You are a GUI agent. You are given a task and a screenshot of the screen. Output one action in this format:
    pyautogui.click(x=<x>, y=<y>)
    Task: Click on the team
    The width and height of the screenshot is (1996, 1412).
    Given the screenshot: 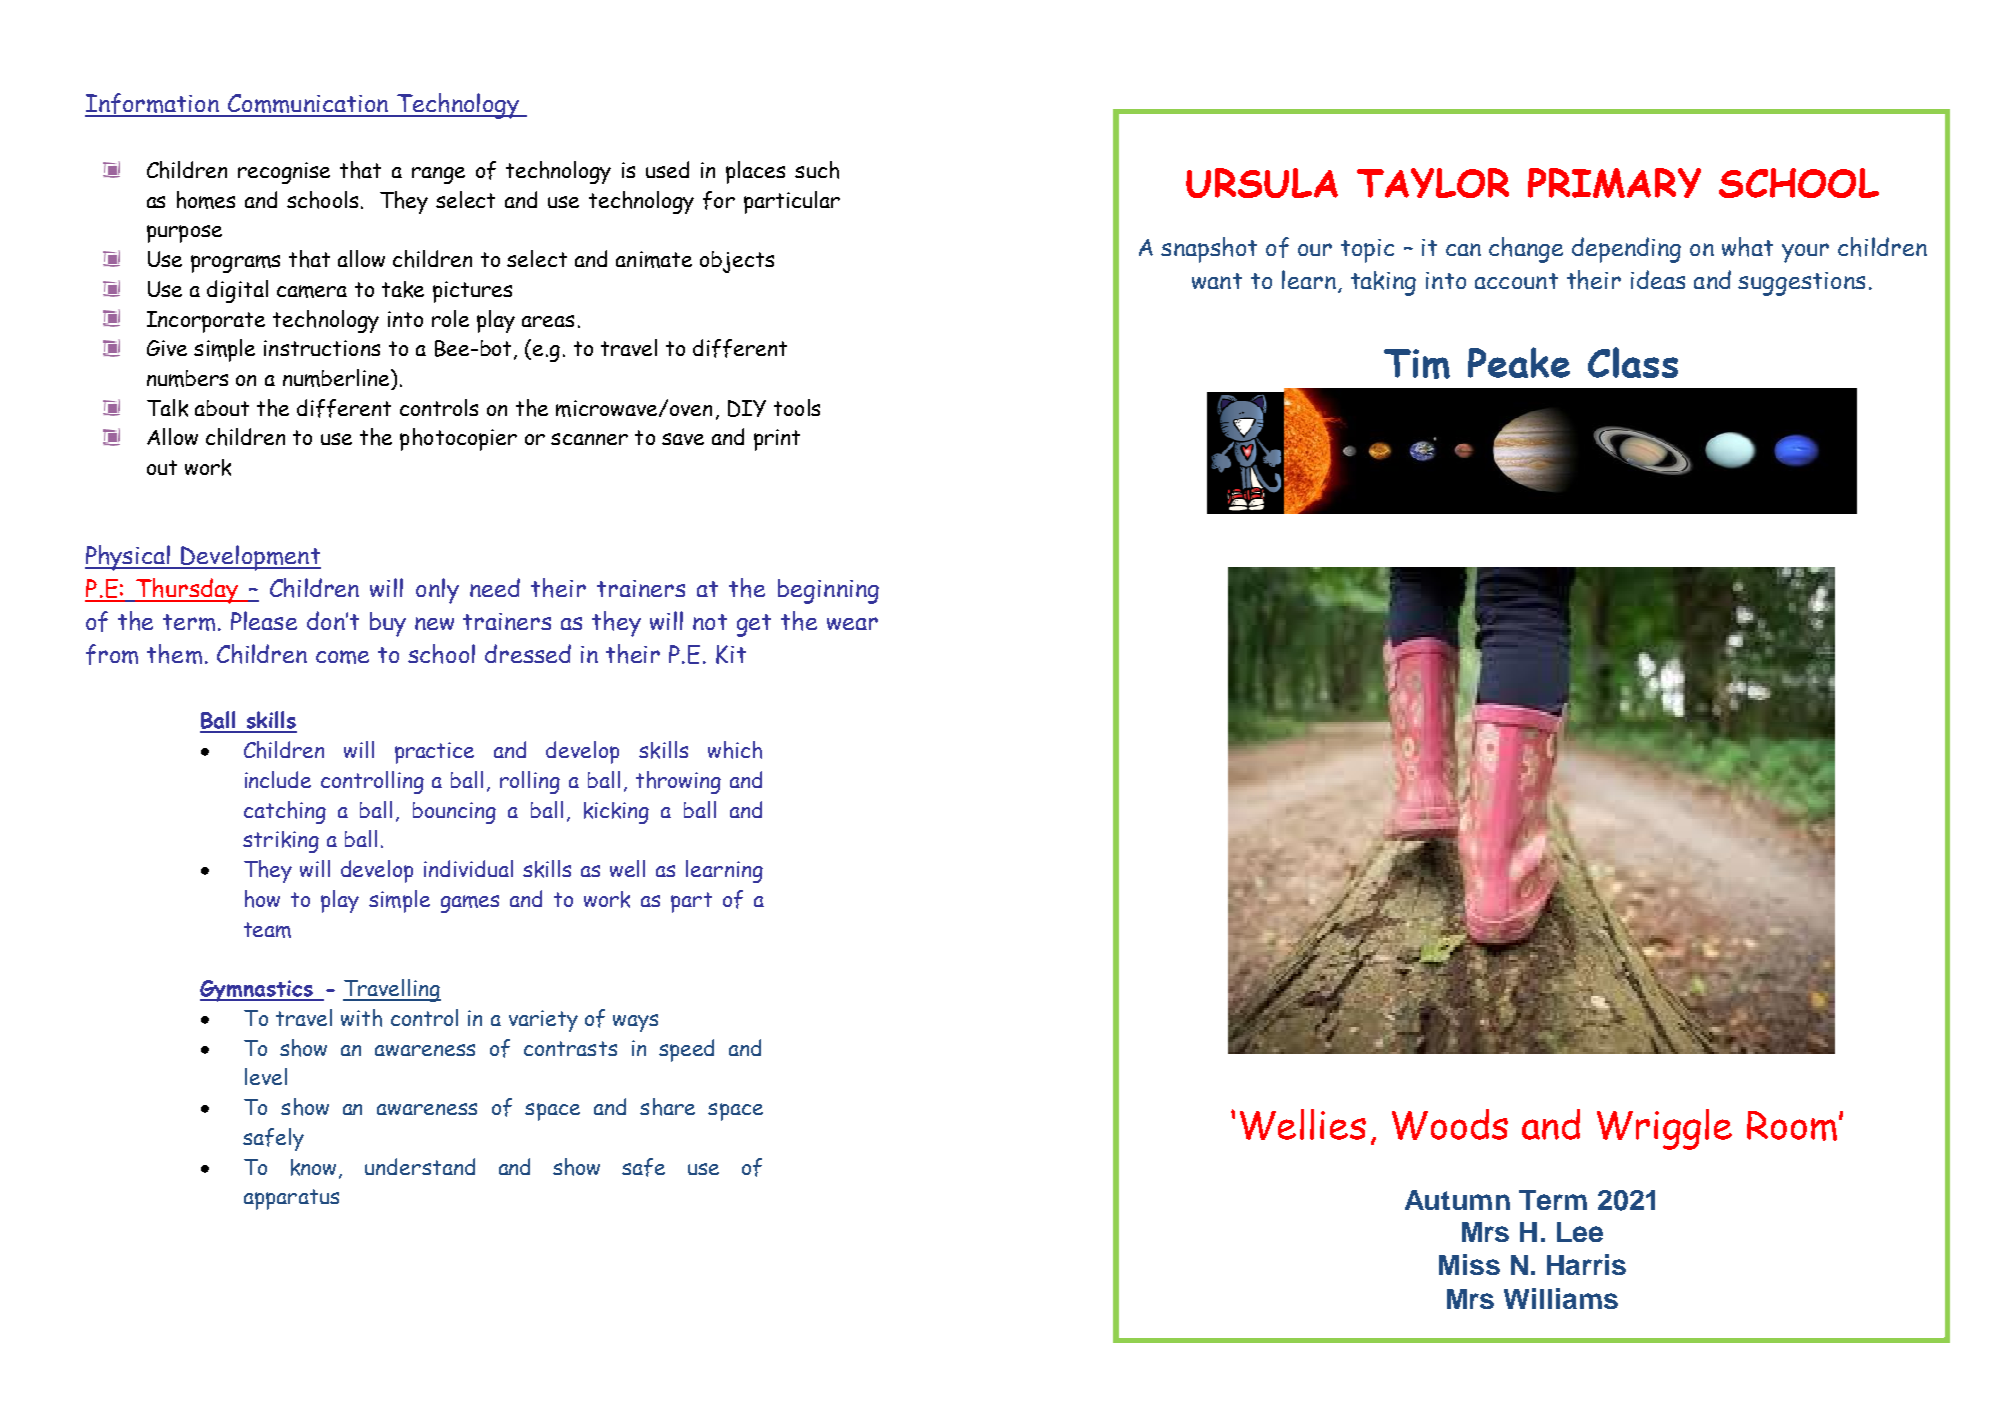 What is the action you would take?
    pyautogui.click(x=267, y=930)
